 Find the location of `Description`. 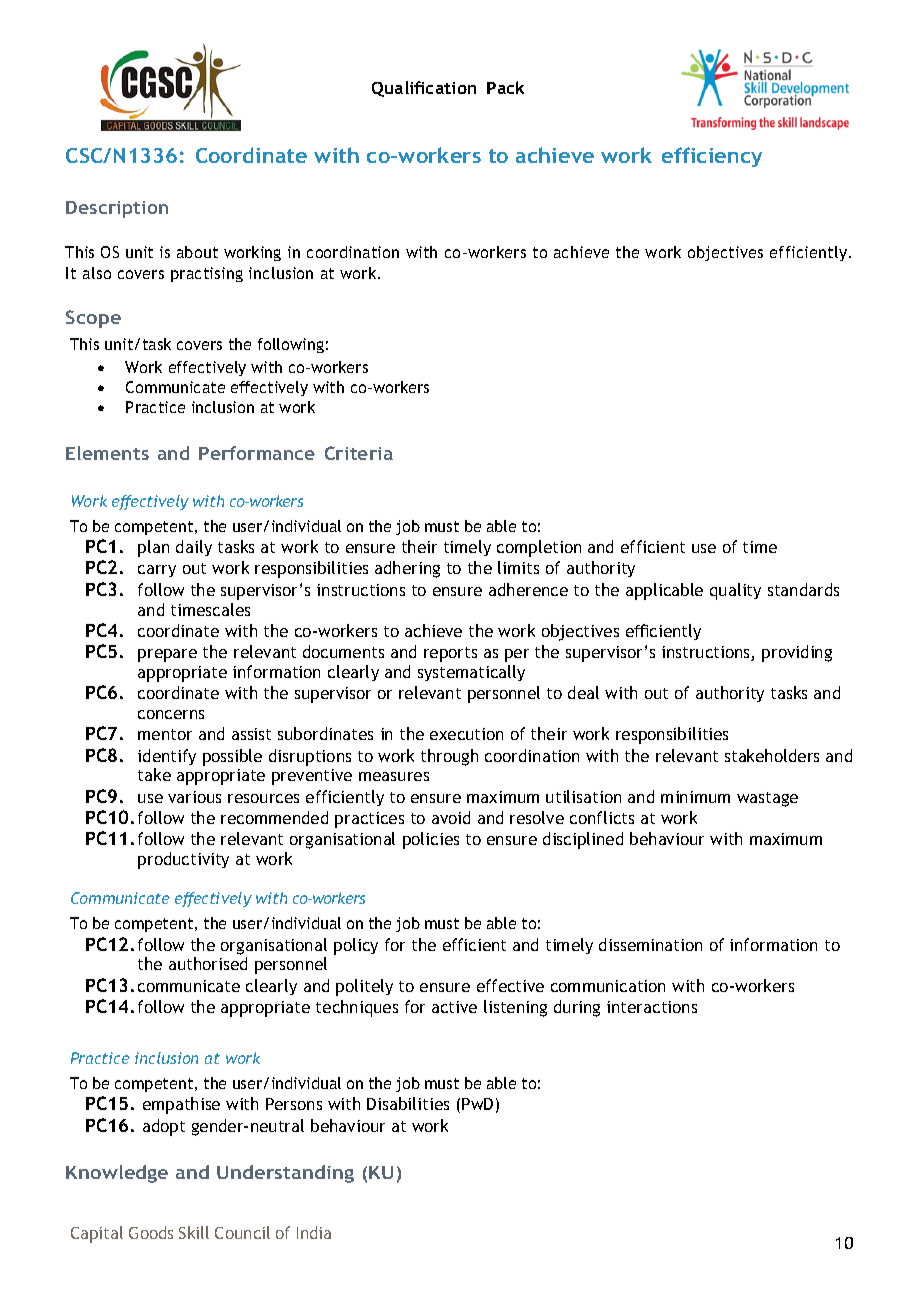

Description is located at coordinates (117, 209).
